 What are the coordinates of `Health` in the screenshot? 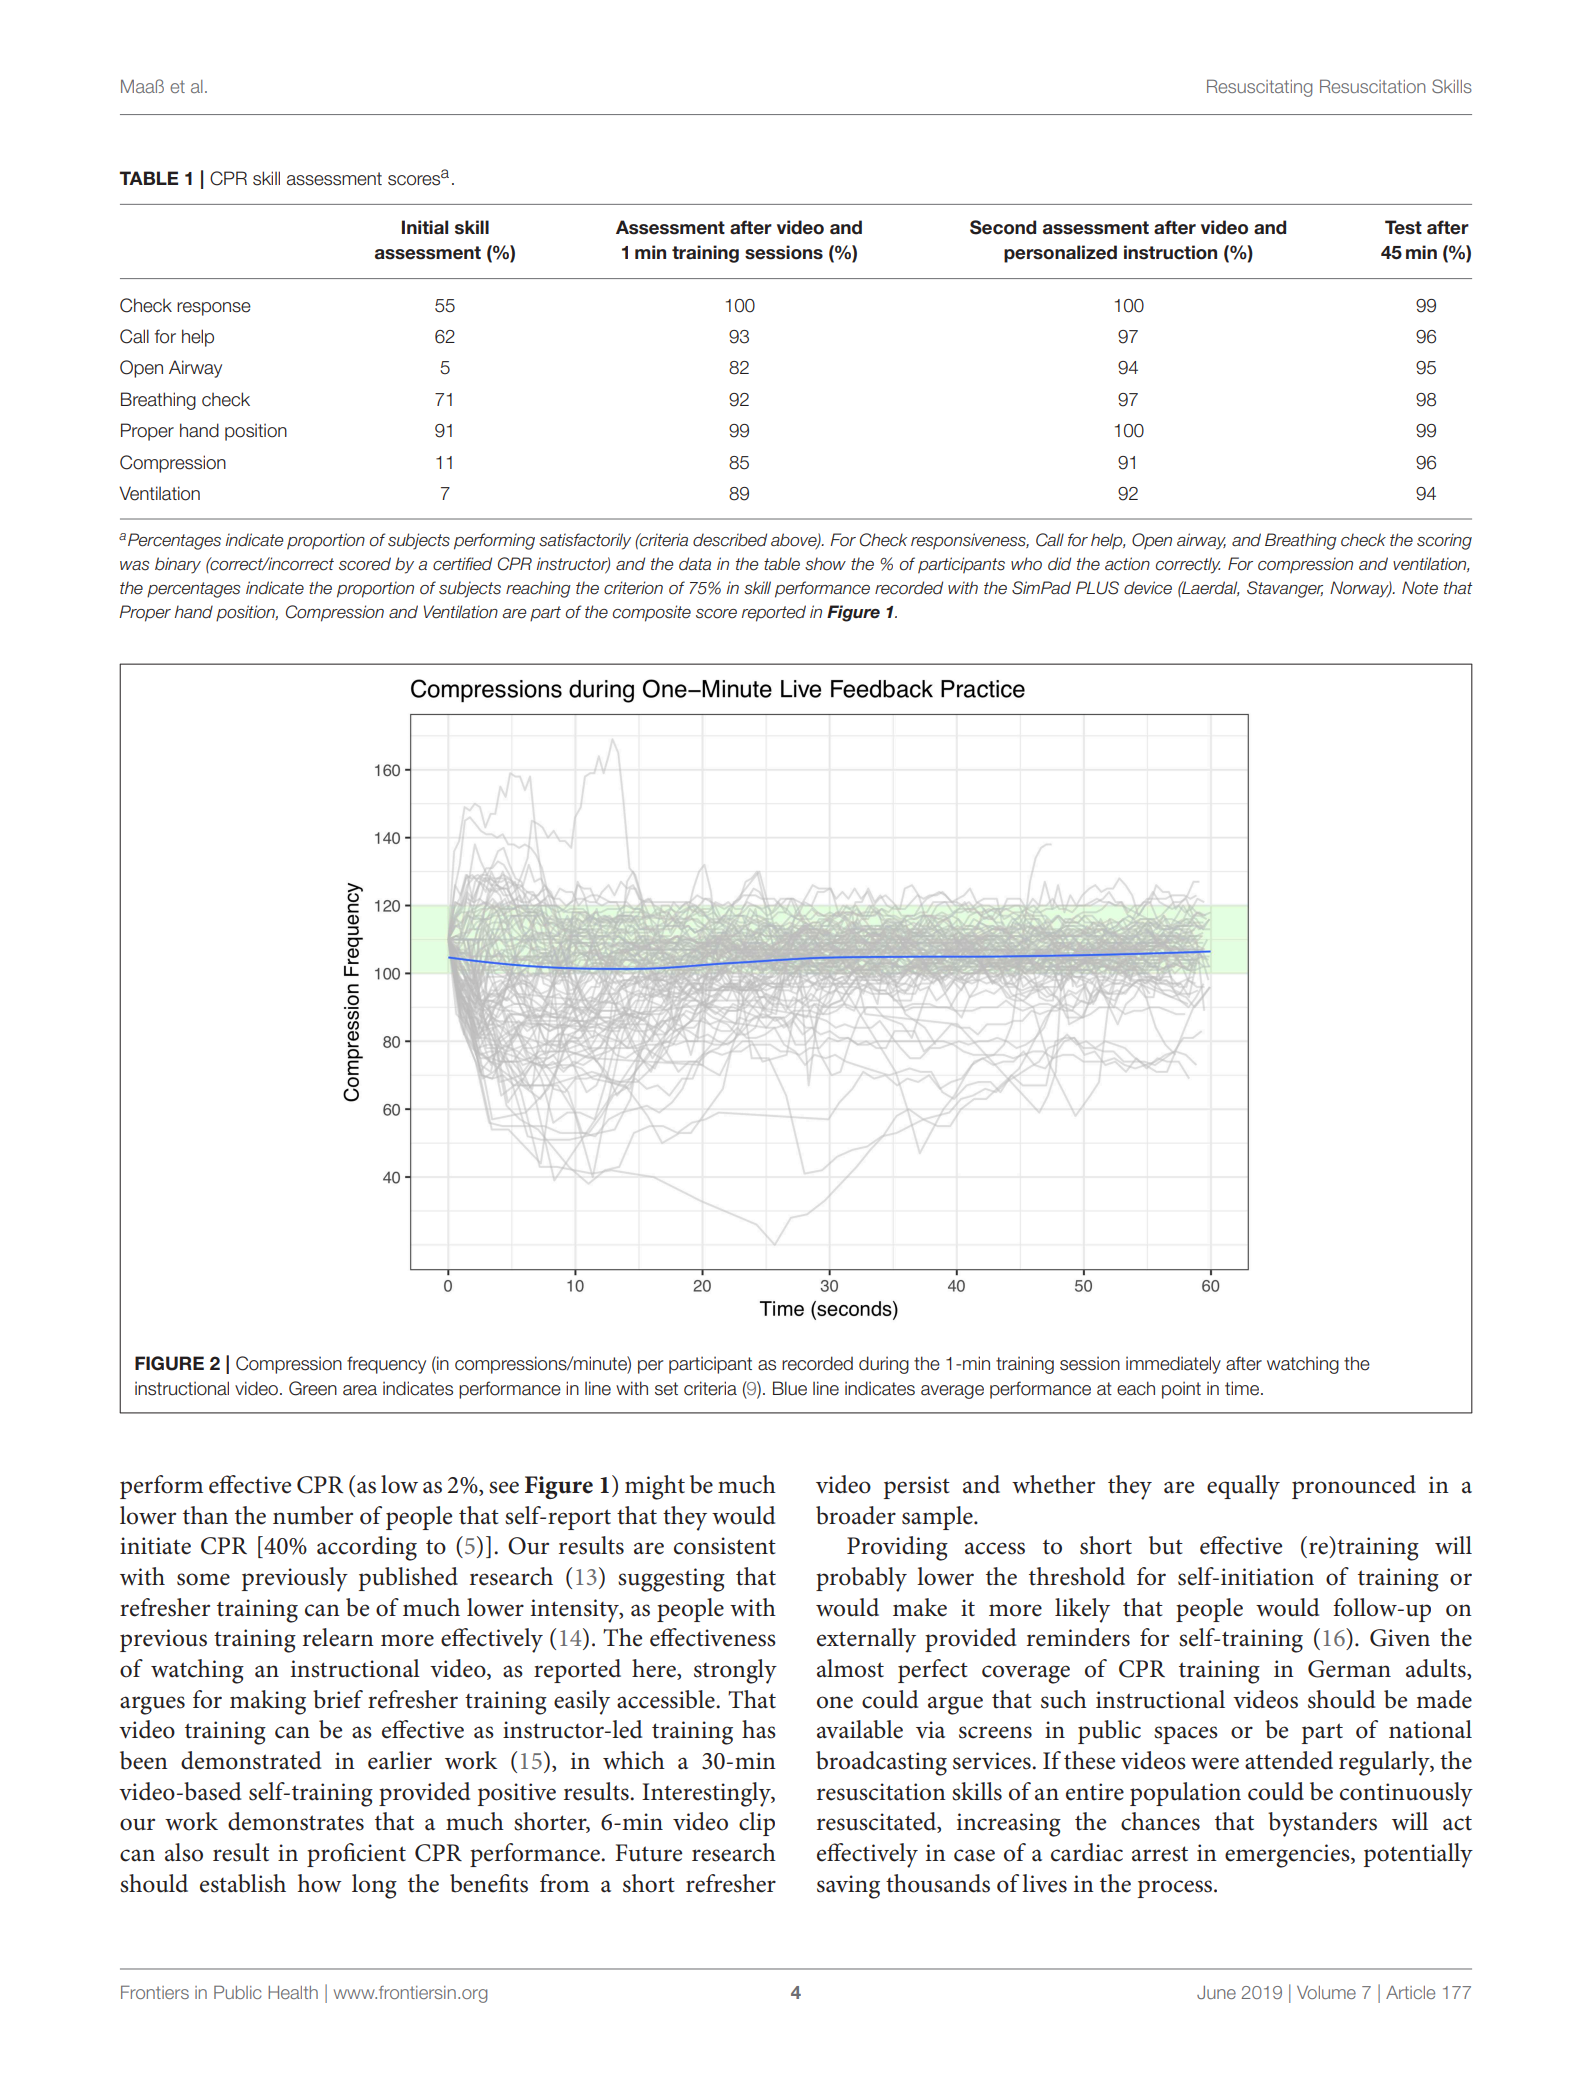 It's located at (293, 1992).
